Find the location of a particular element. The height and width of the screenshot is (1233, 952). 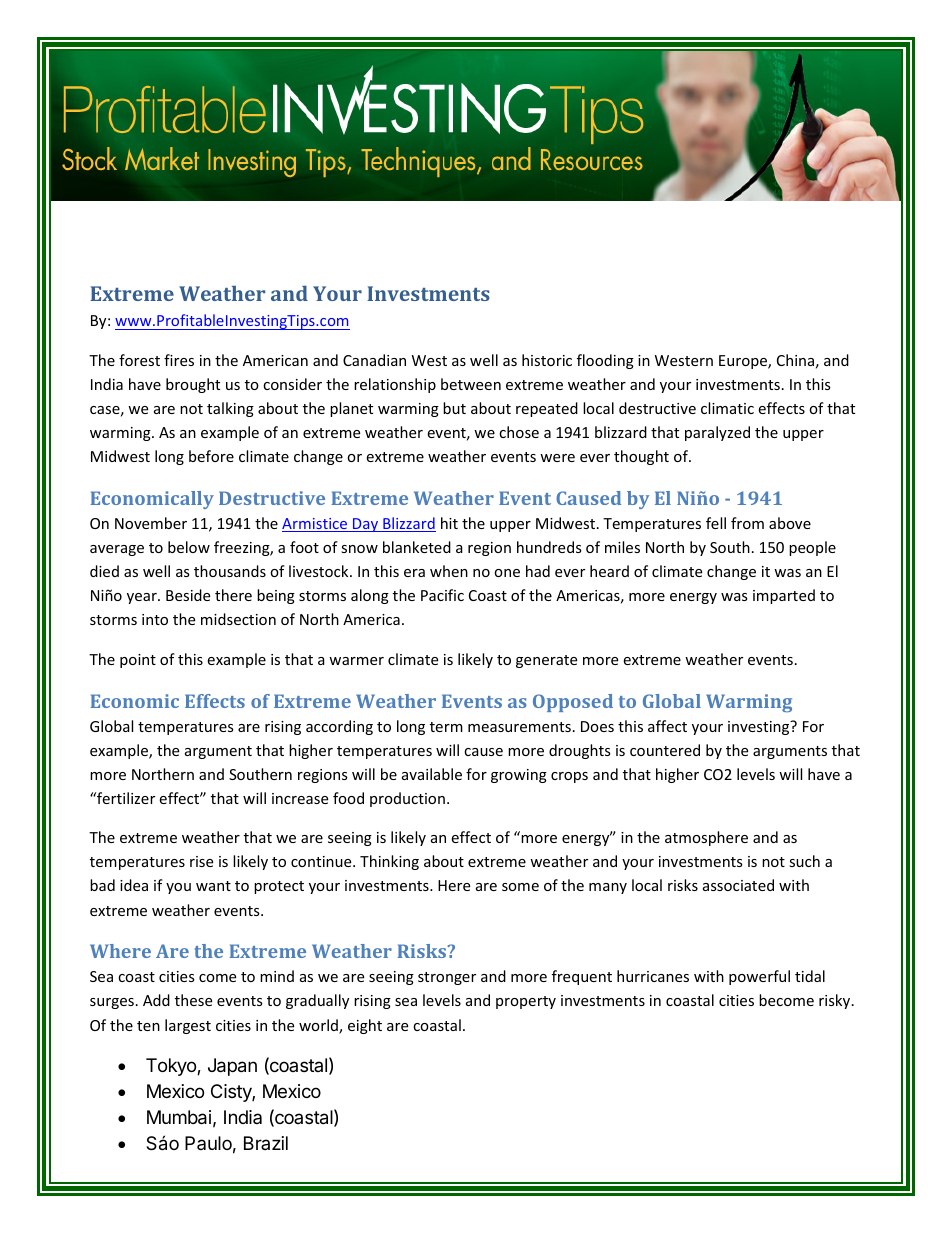

increase is located at coordinates (300, 798).
